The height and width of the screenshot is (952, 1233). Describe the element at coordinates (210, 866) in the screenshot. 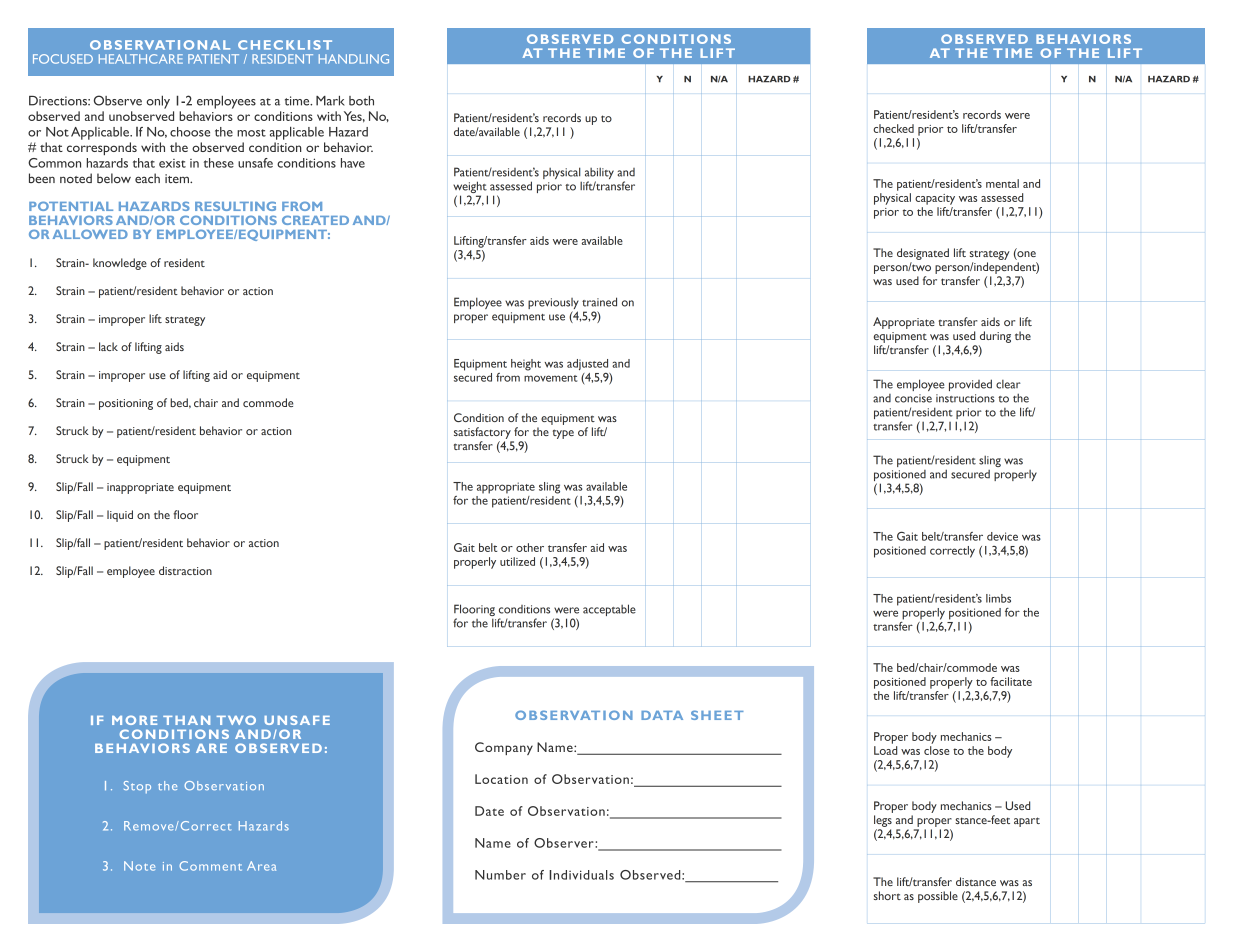

I see `Comment` at that location.
